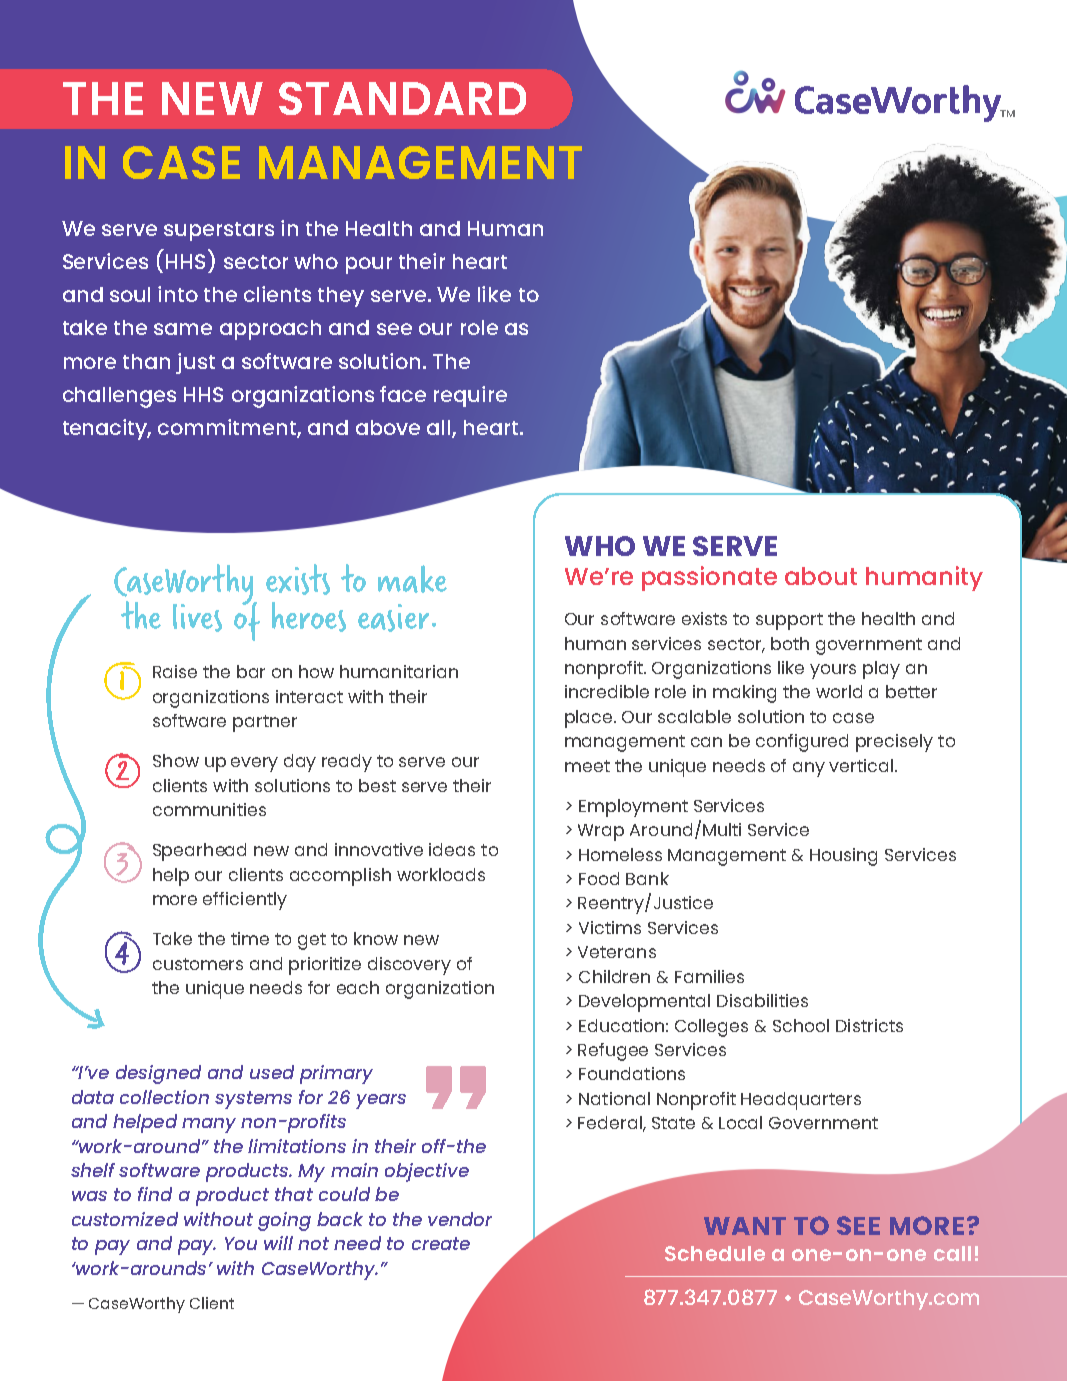 The width and height of the screenshot is (1067, 1381). Describe the element at coordinates (219, 231) in the screenshot. I see `superstars` at that location.
